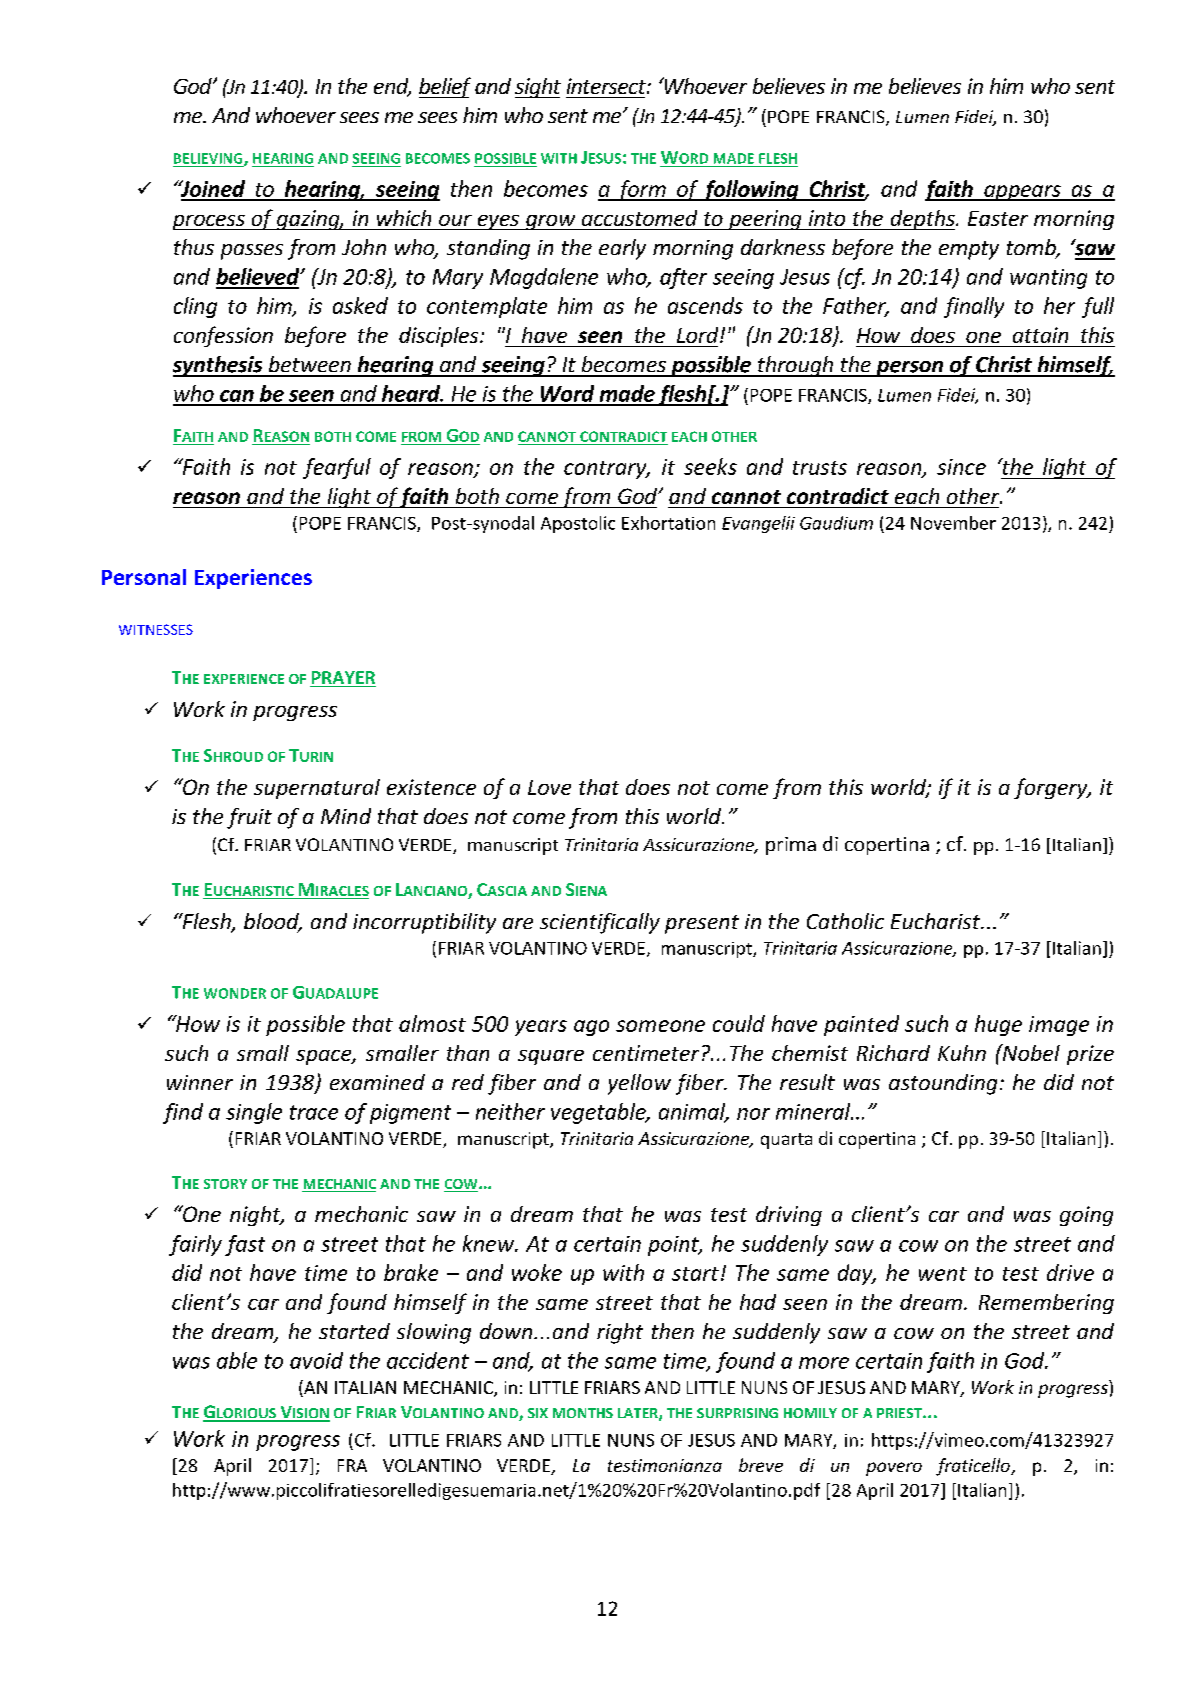  Describe the element at coordinates (620, 1333) in the screenshot. I see `right` at that location.
